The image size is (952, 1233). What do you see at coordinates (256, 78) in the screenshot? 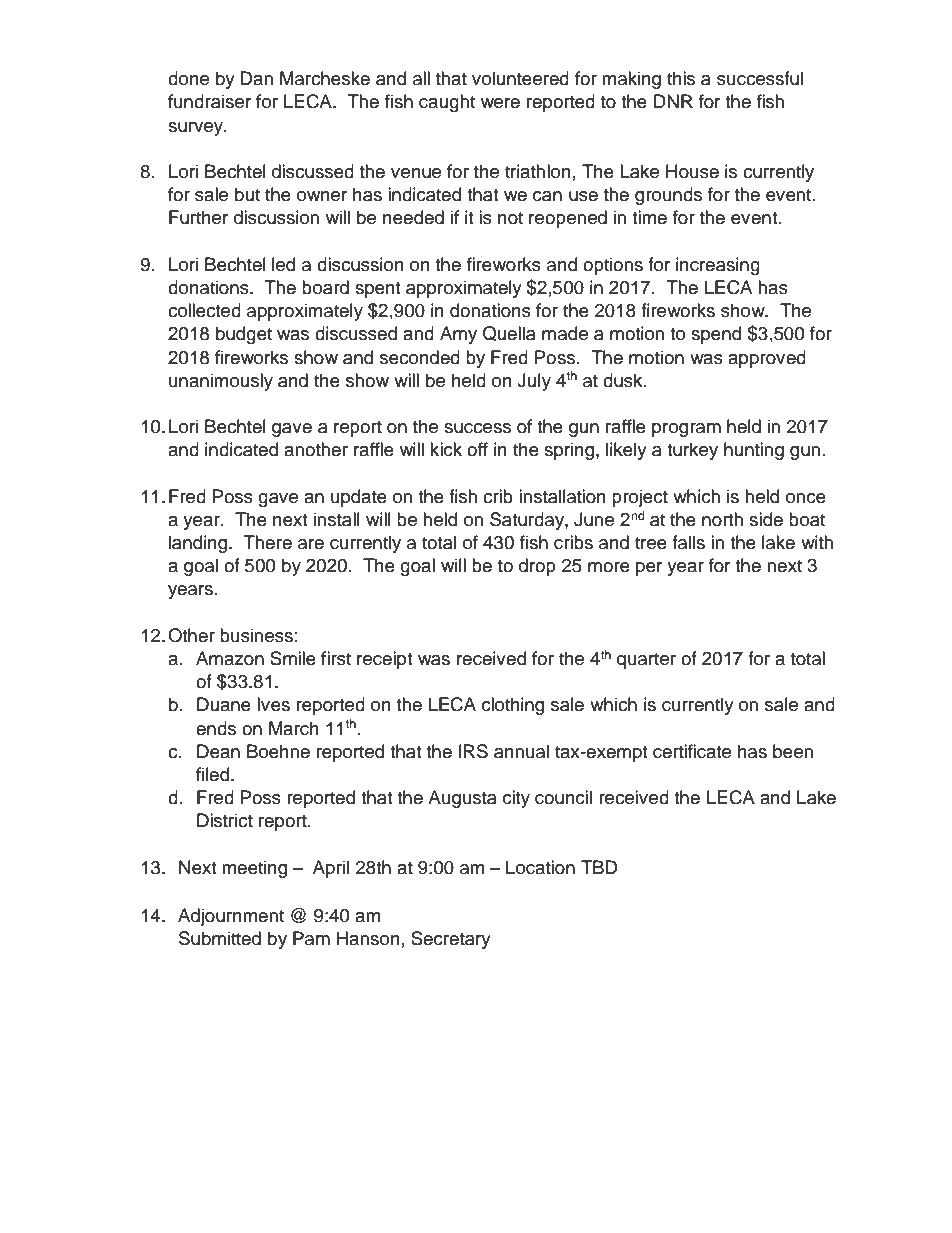
I see `Dan` at bounding box center [256, 78].
